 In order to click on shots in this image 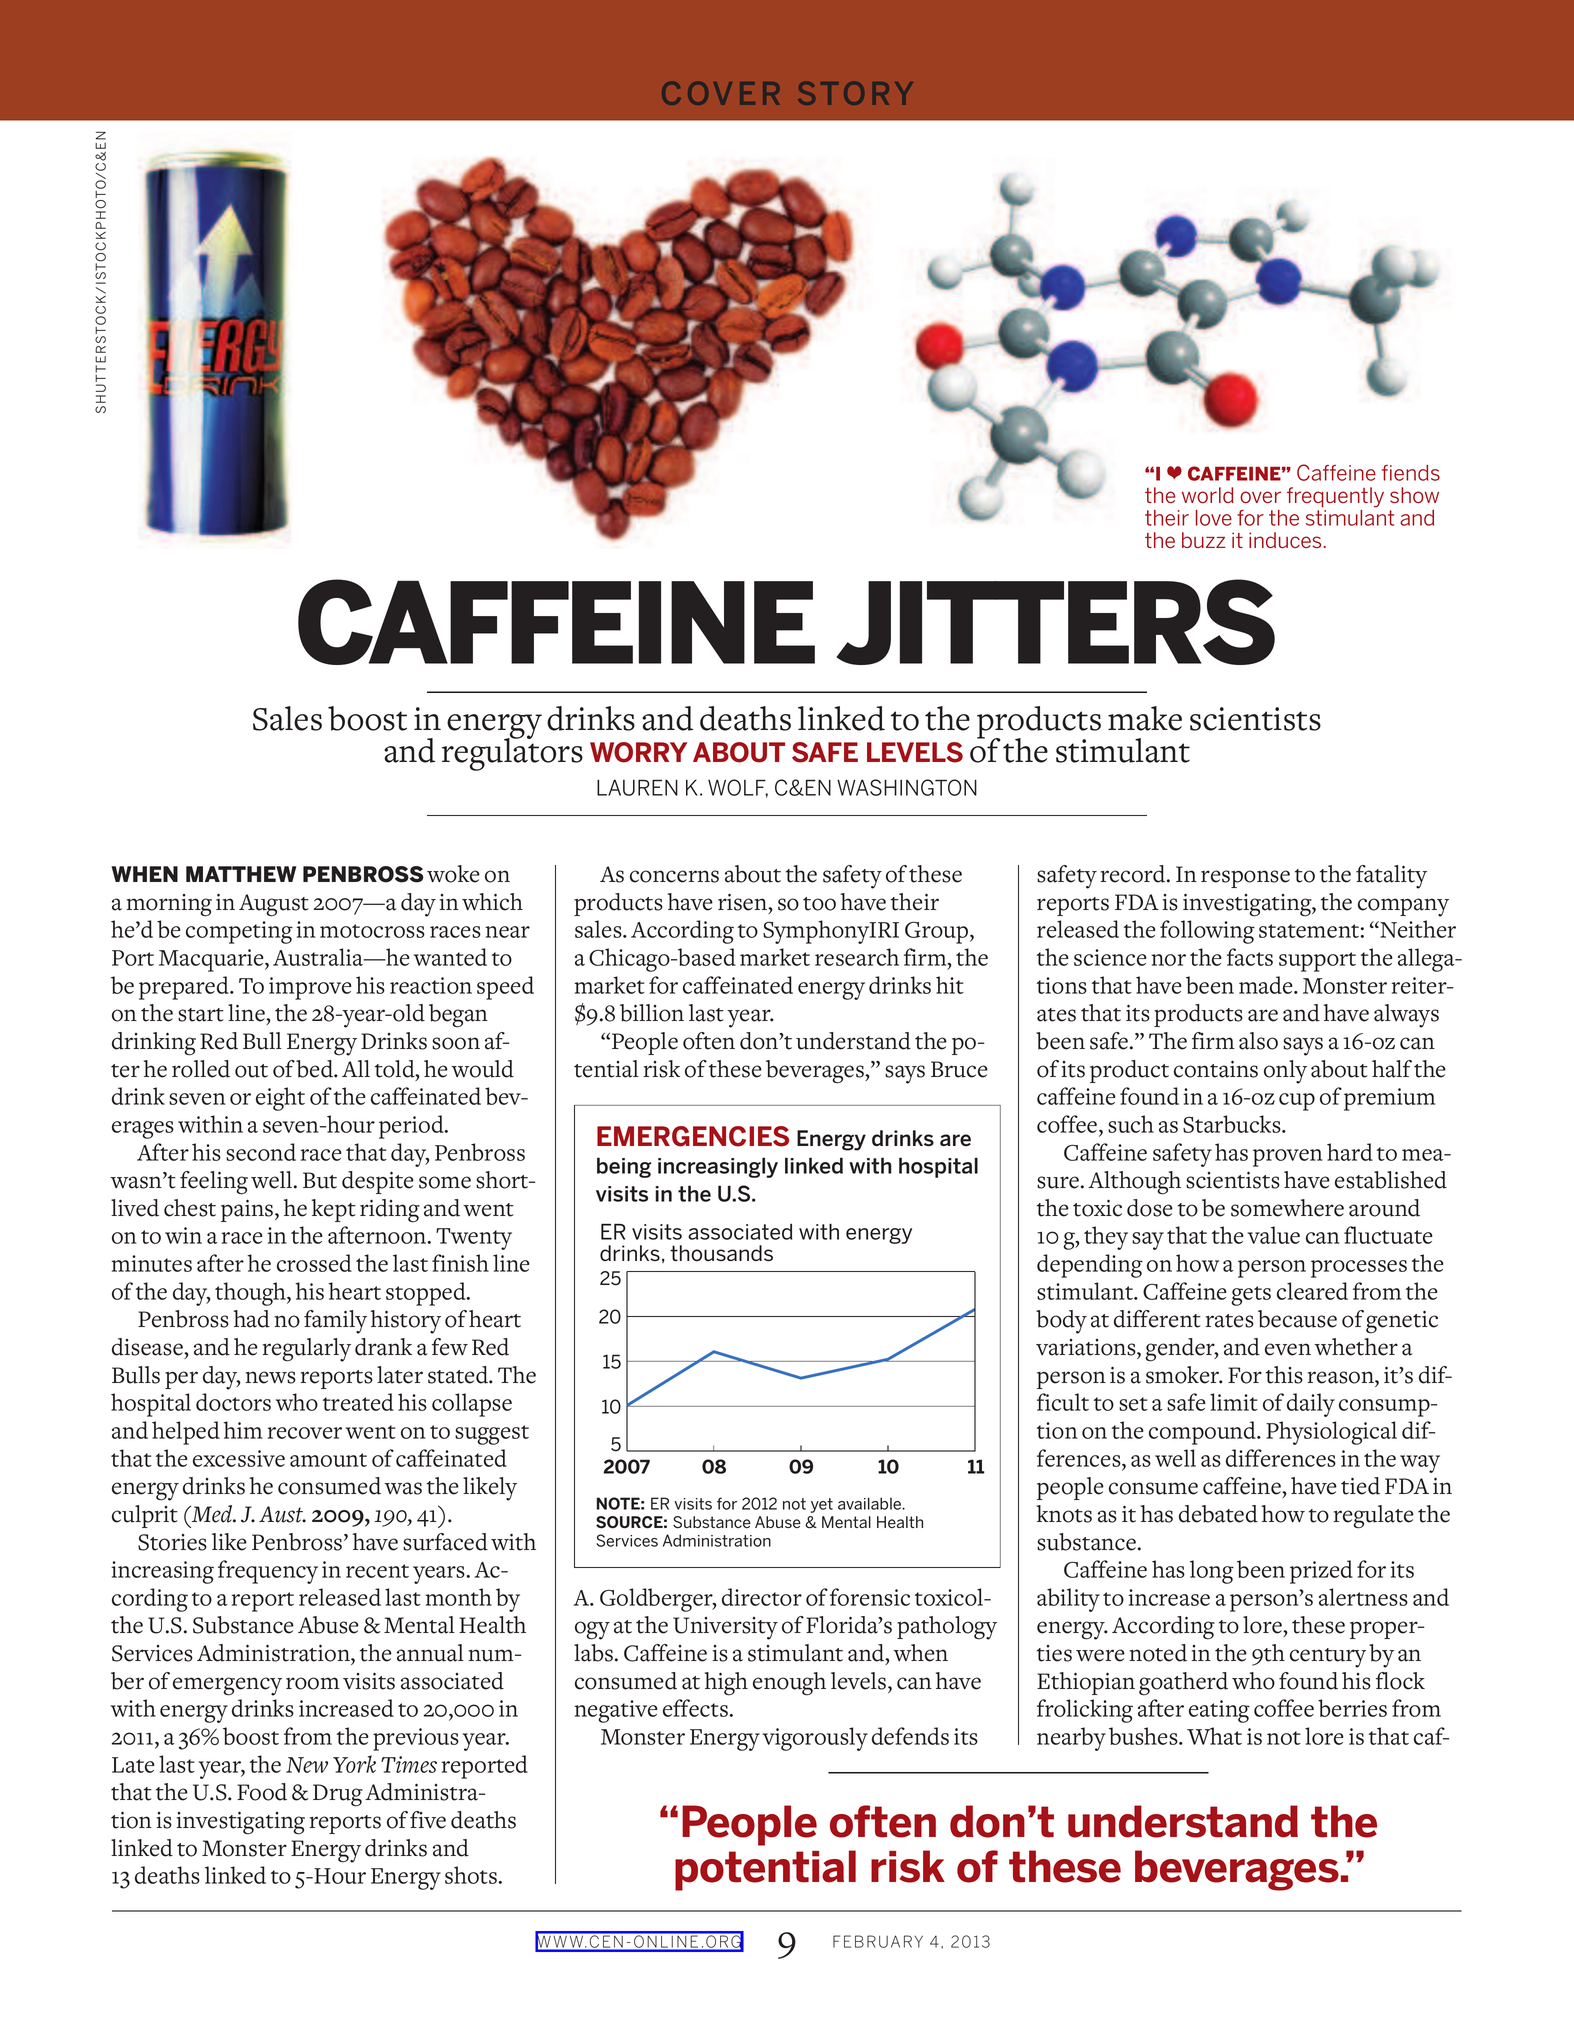, I will do `click(471, 1875)`.
